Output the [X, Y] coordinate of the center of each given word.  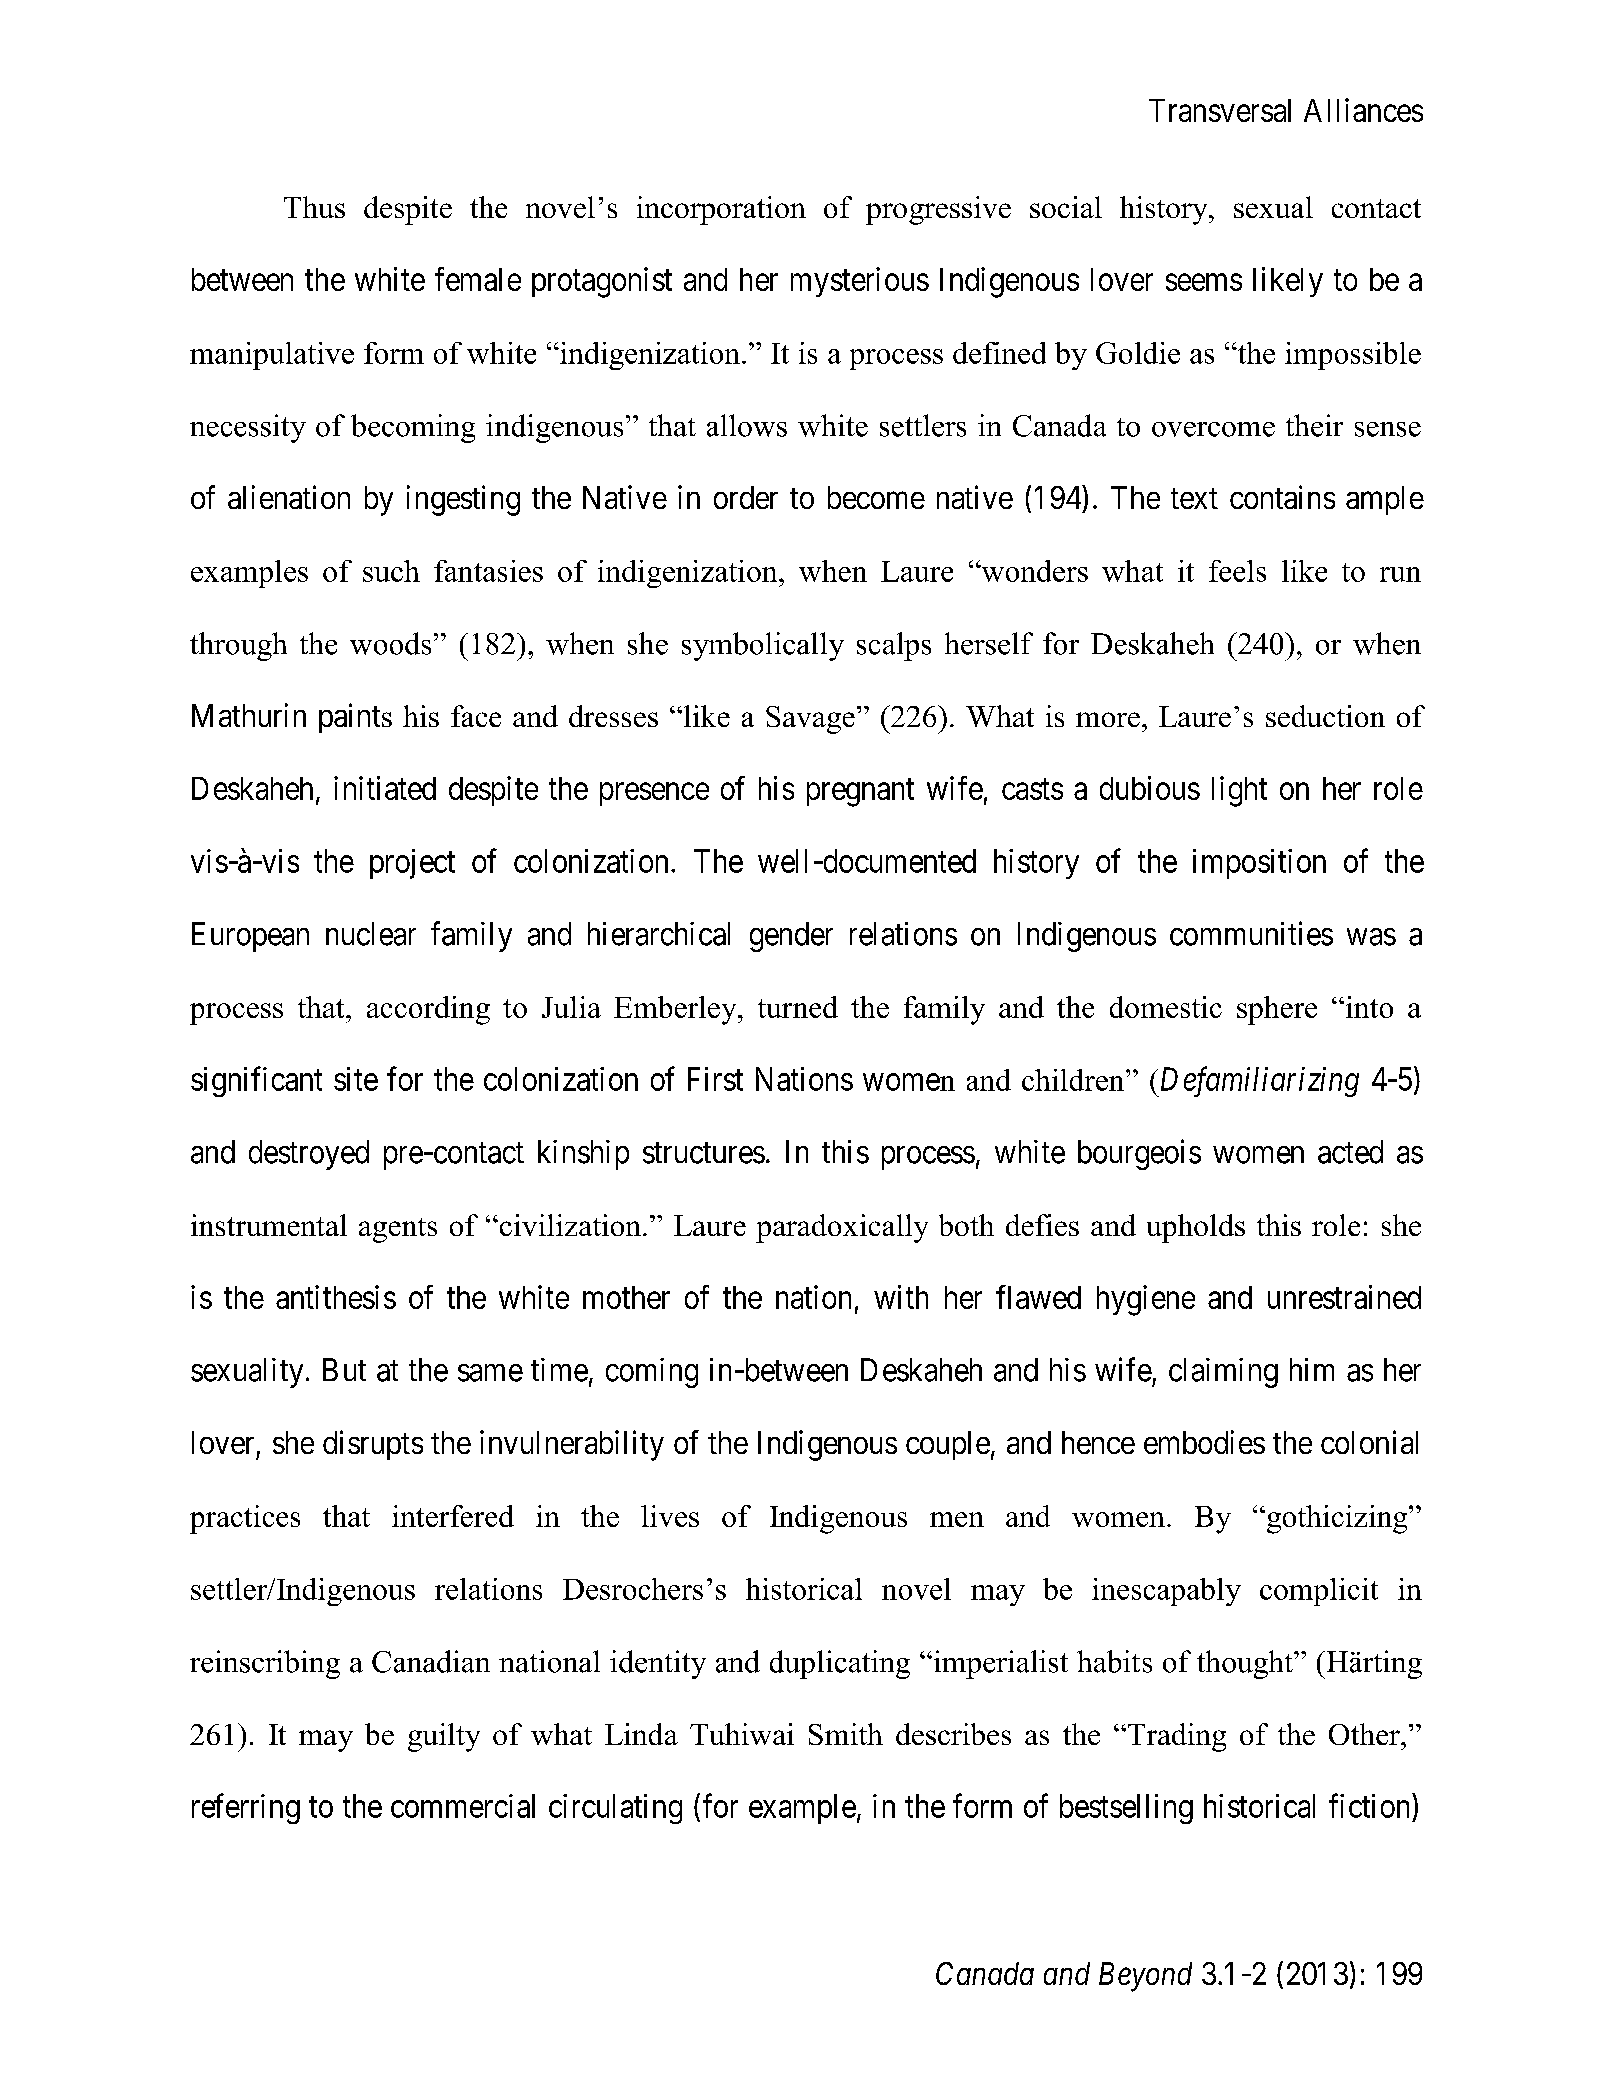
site [356, 1079]
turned [798, 1007]
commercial [463, 1806]
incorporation [721, 210]
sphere [1277, 1010]
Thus [314, 207]
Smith [846, 1734]
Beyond [1145, 1977]
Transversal [1220, 110]
